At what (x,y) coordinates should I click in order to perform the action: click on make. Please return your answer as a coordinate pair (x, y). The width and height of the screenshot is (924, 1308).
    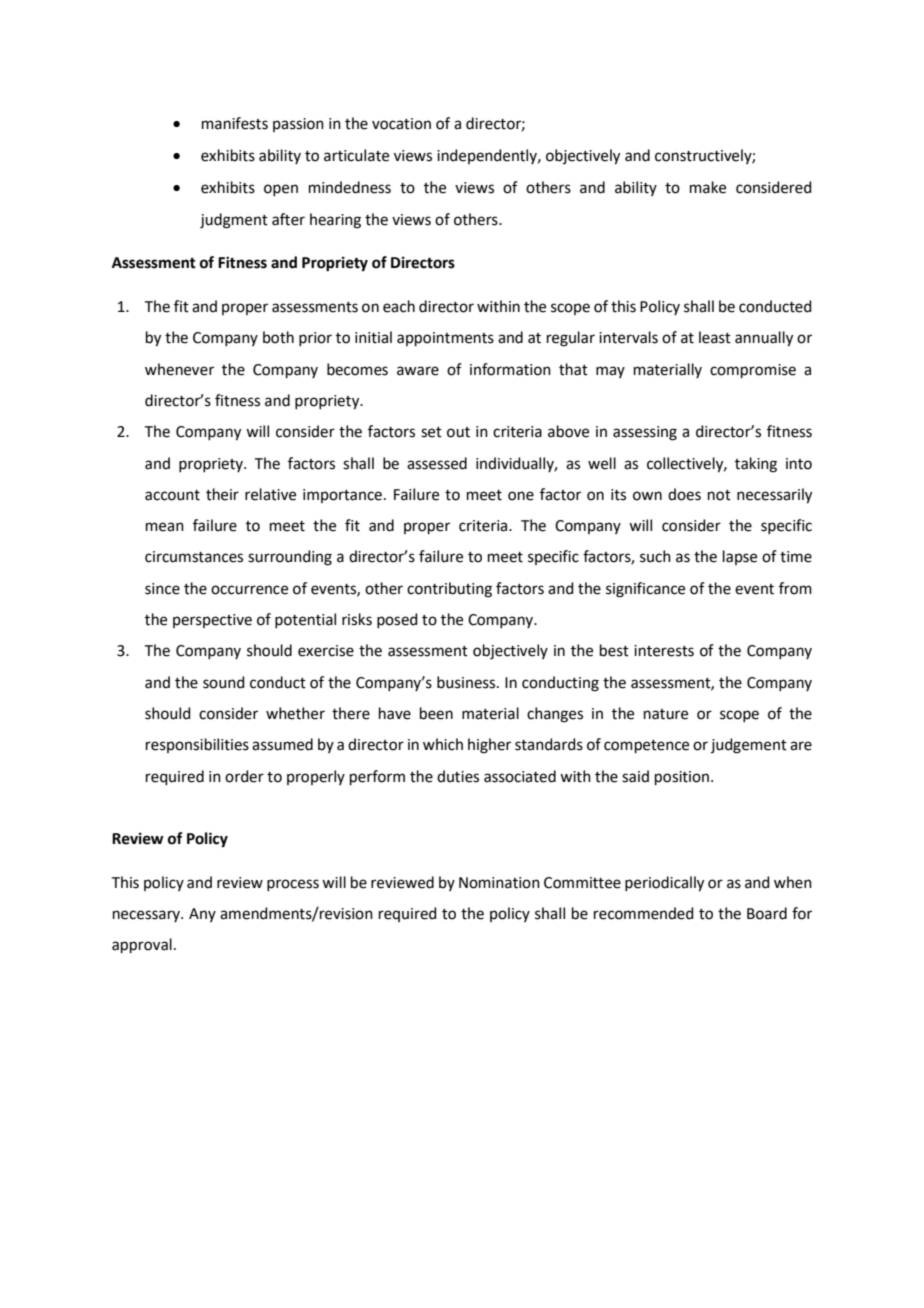
    Looking at the image, I should click on (708, 187).
